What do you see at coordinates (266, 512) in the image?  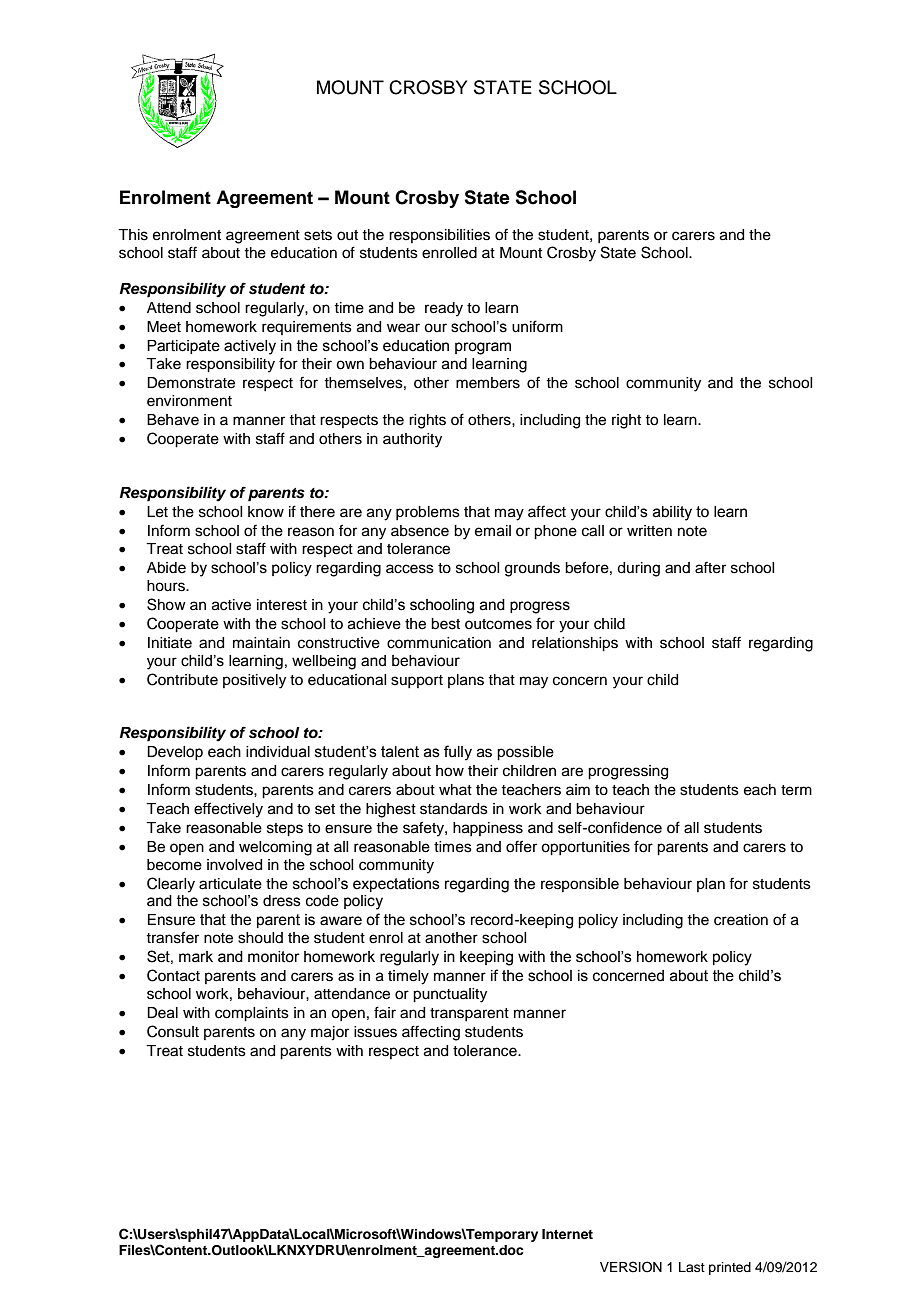 I see `know` at bounding box center [266, 512].
